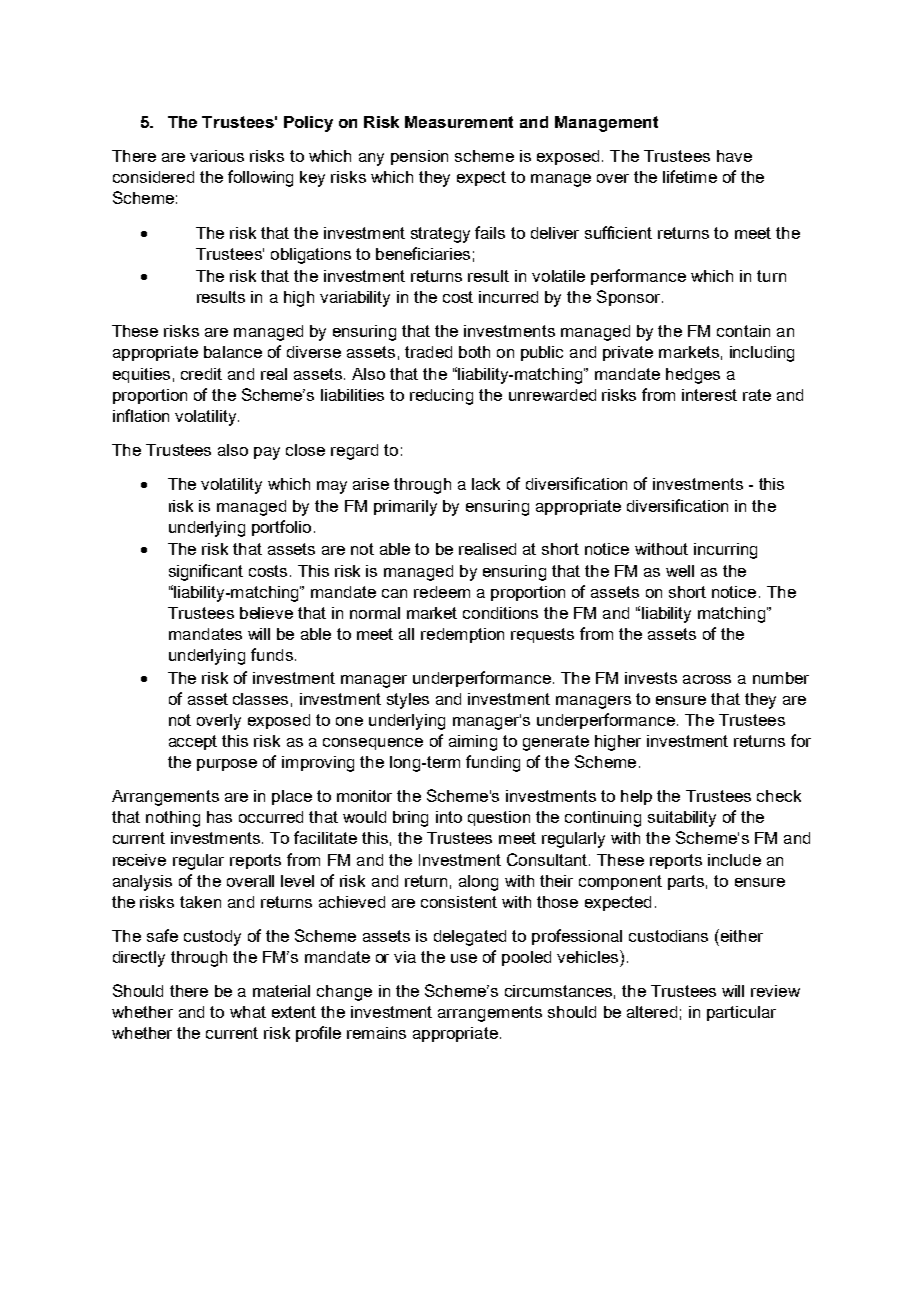 This image has width=924, height=1308. What do you see at coordinates (206, 572) in the image?
I see `significant` at bounding box center [206, 572].
